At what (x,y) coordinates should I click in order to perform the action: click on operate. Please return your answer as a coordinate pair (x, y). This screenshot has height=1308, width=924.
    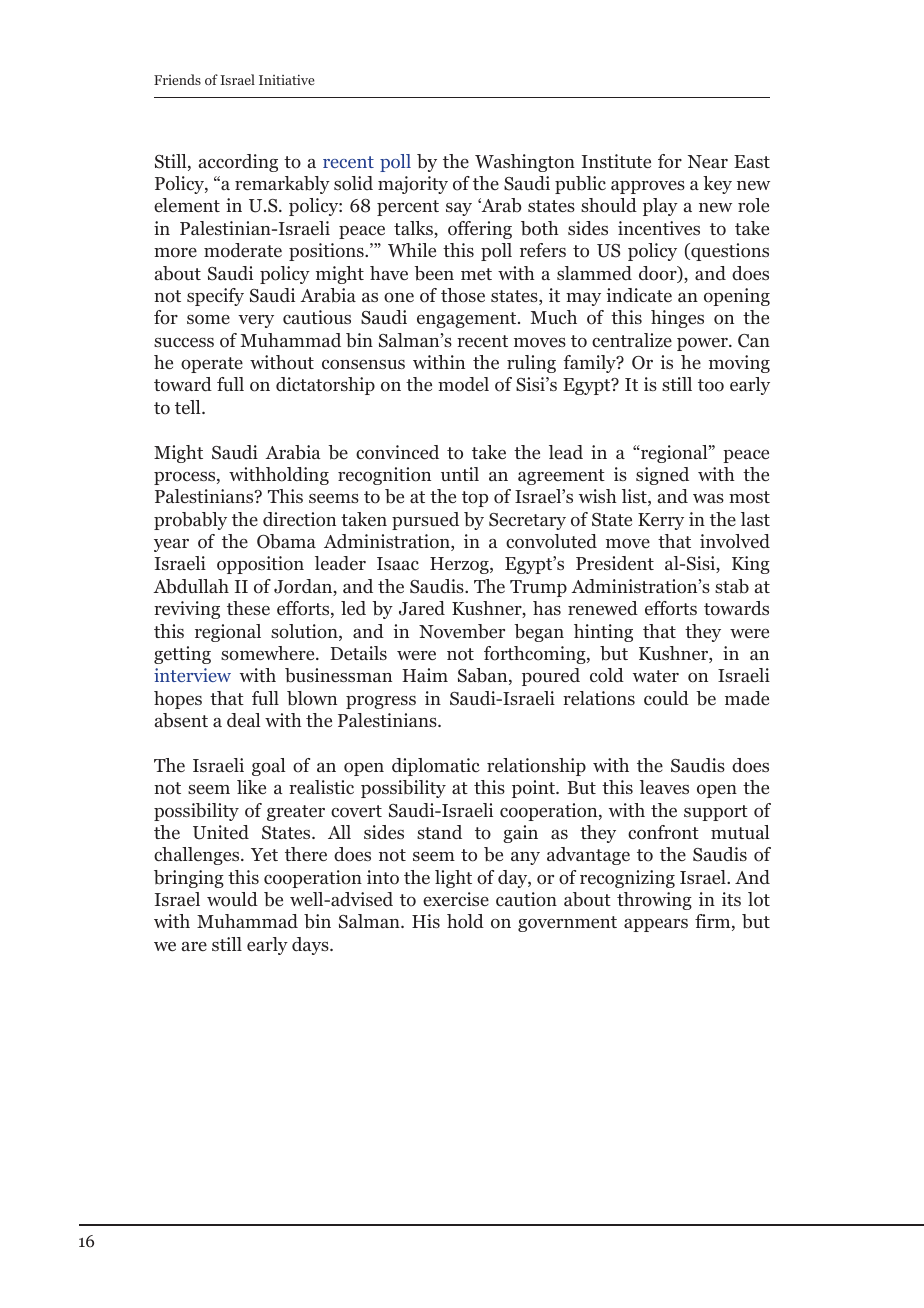
    Looking at the image, I should click on (212, 365).
